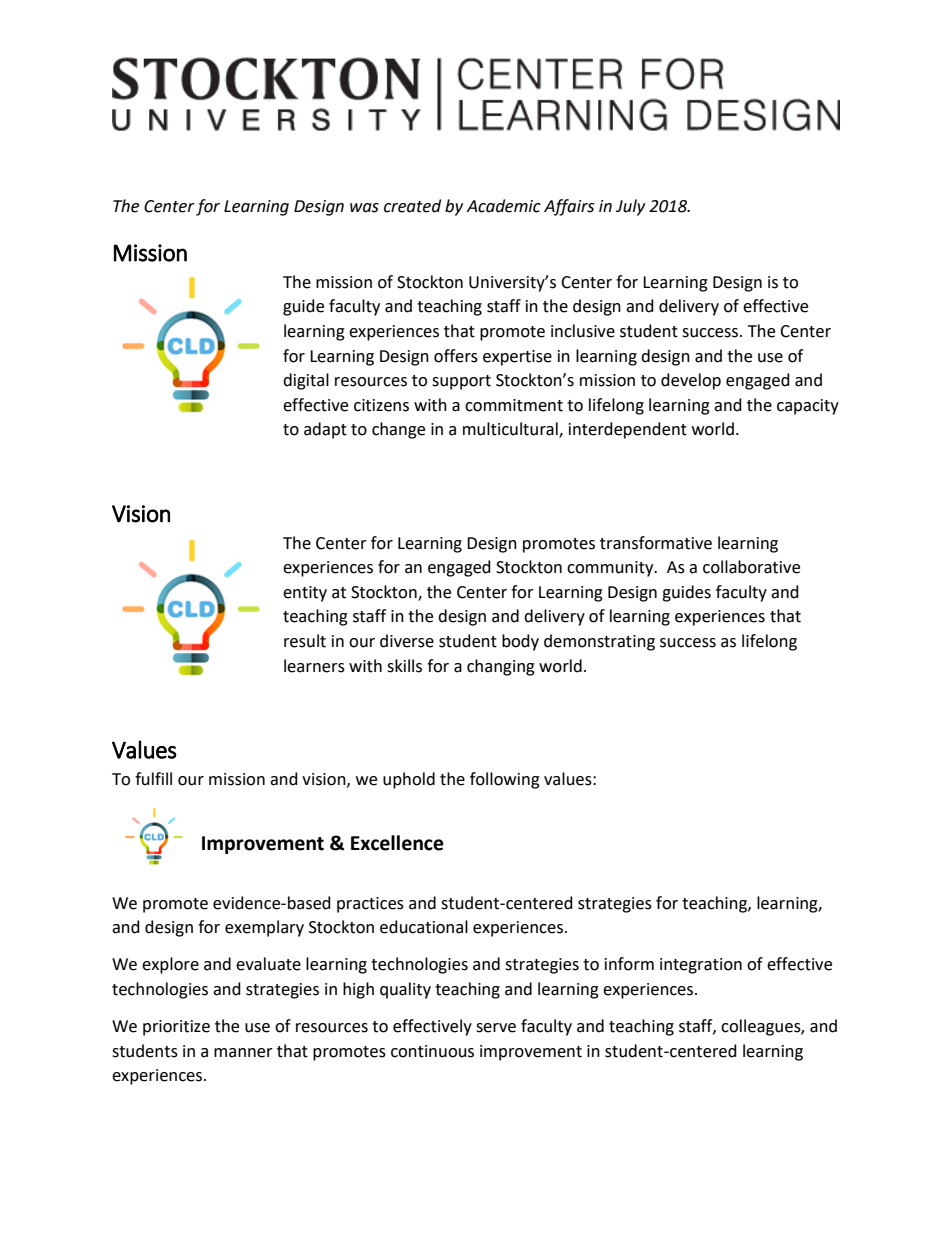  Describe the element at coordinates (364, 208) in the screenshot. I see `was` at that location.
